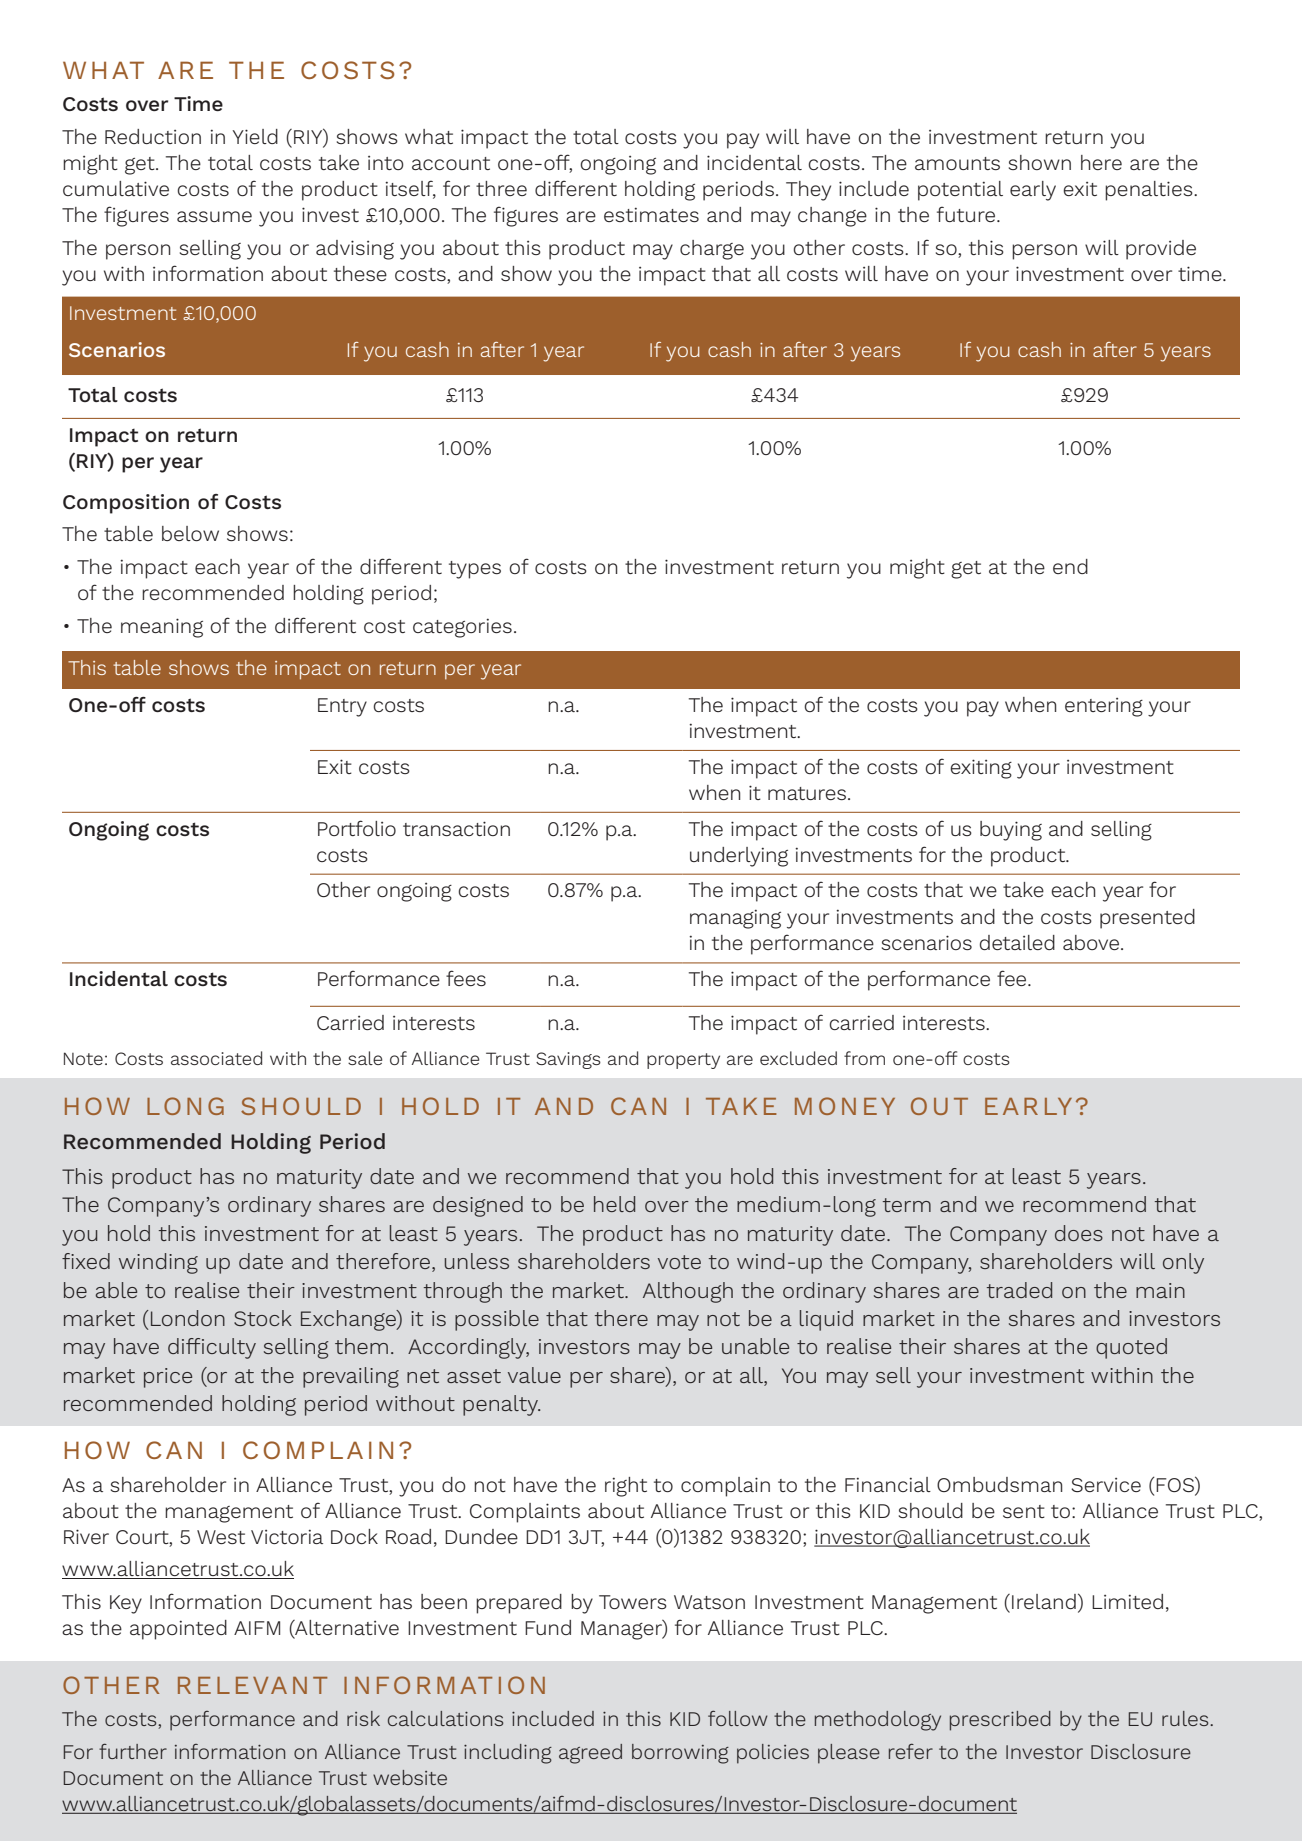 This screenshot has height=1841, width=1302. I want to click on assume, so click(214, 216).
